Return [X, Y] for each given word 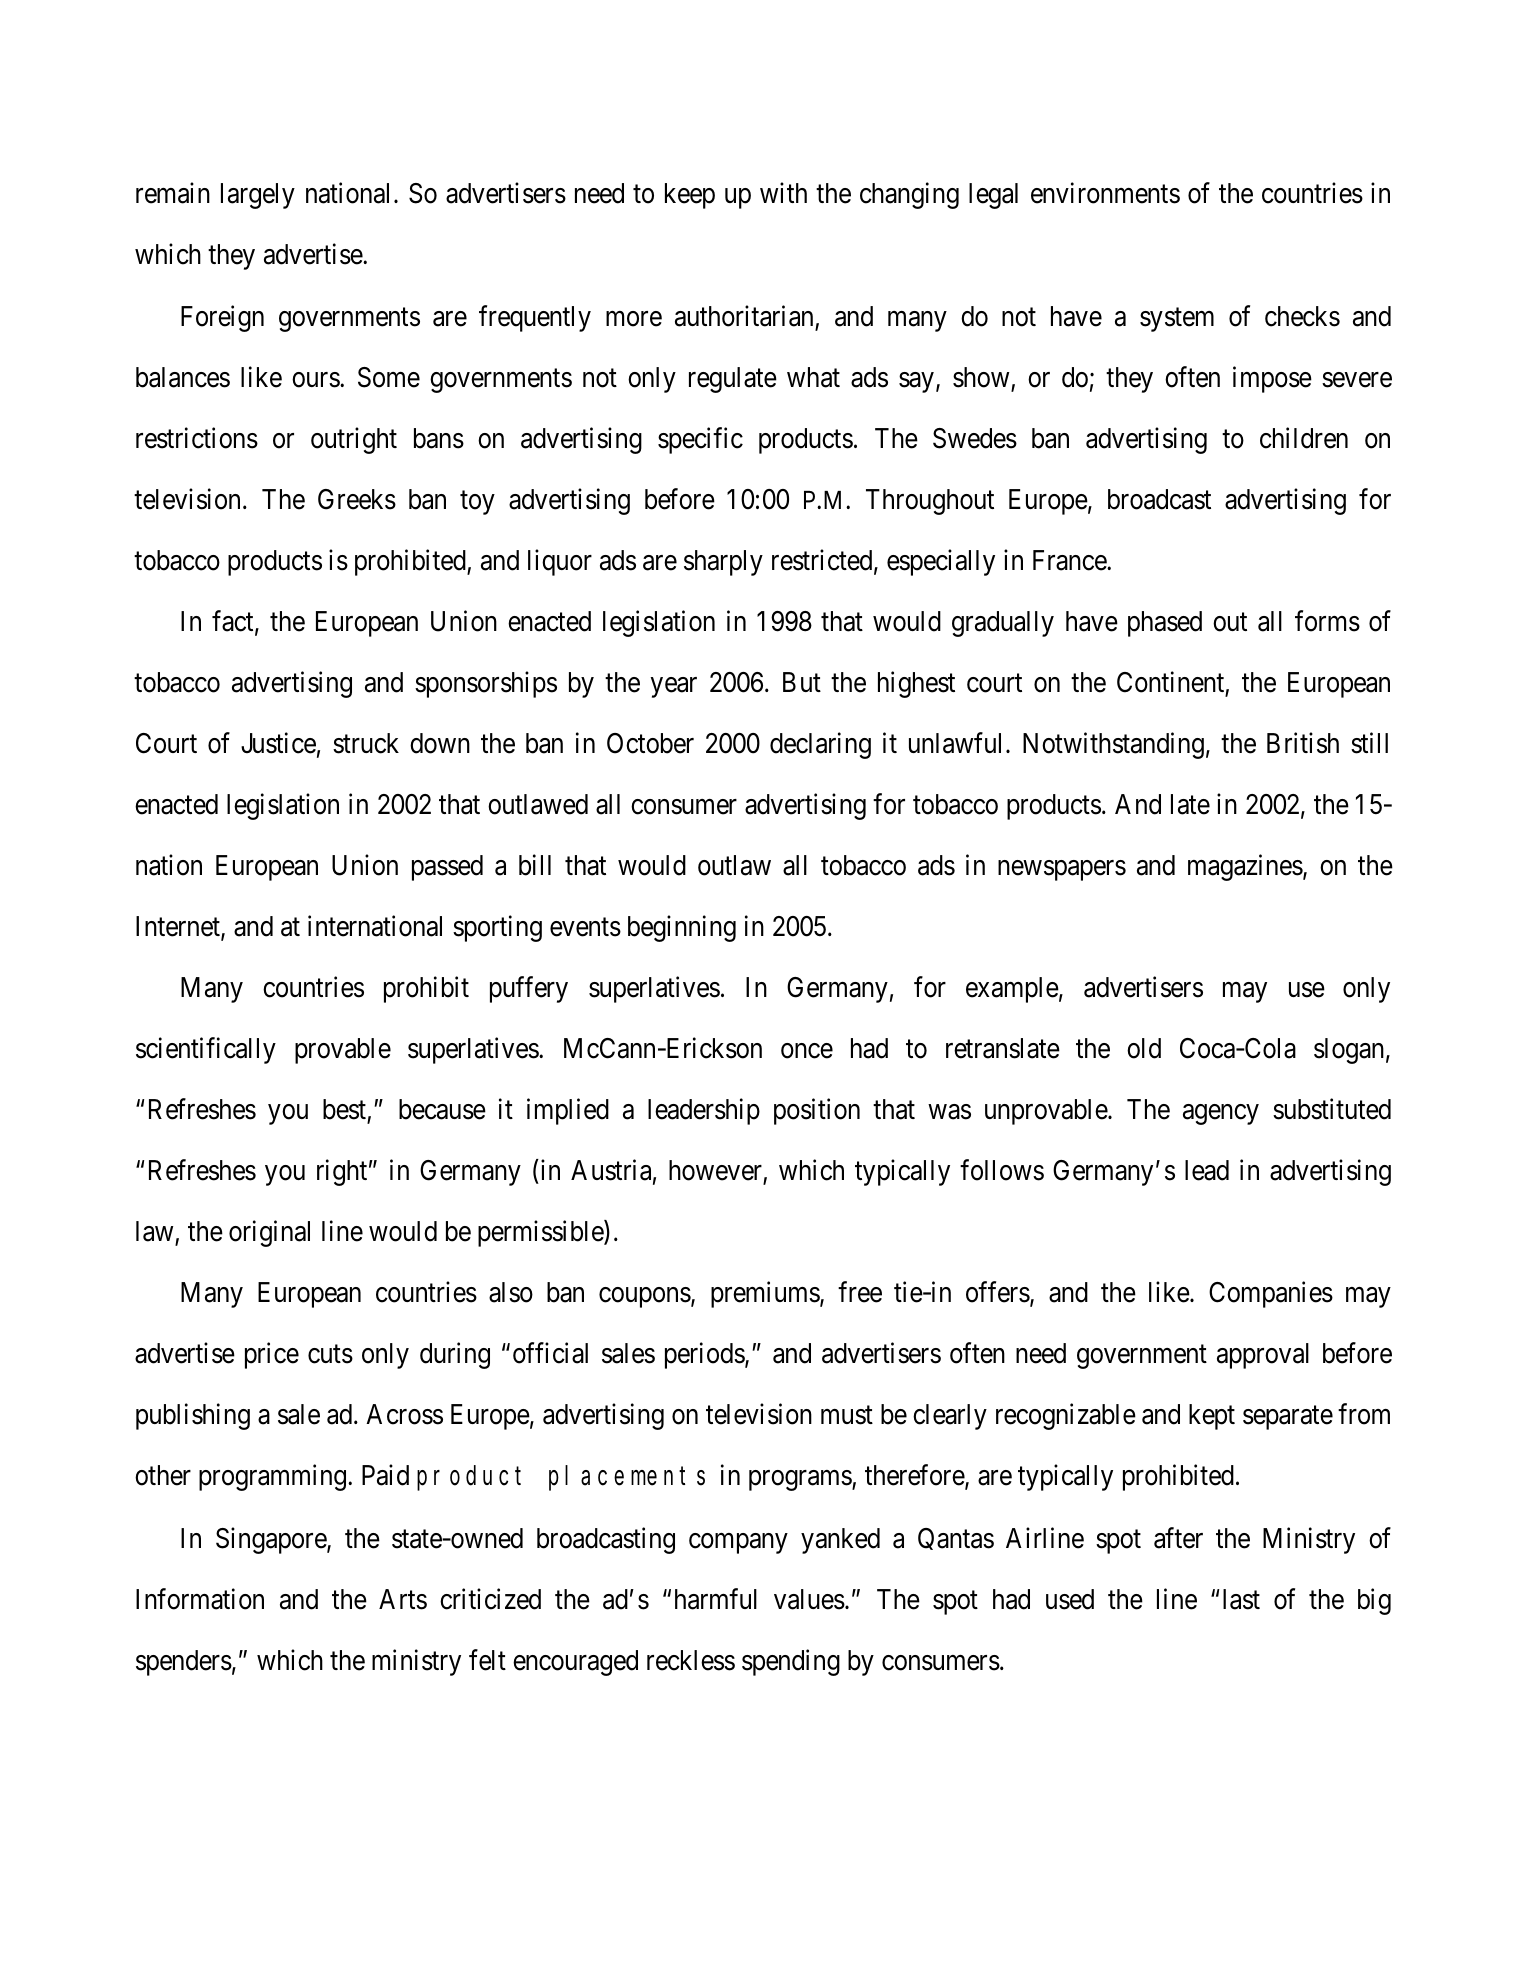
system [1177, 320]
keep [690, 196]
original [269, 1234]
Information [200, 1599]
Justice [278, 743]
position [817, 1111]
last [1241, 1599]
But [802, 682]
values [809, 1599]
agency [1221, 1115]
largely [258, 196]
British [1303, 743]
